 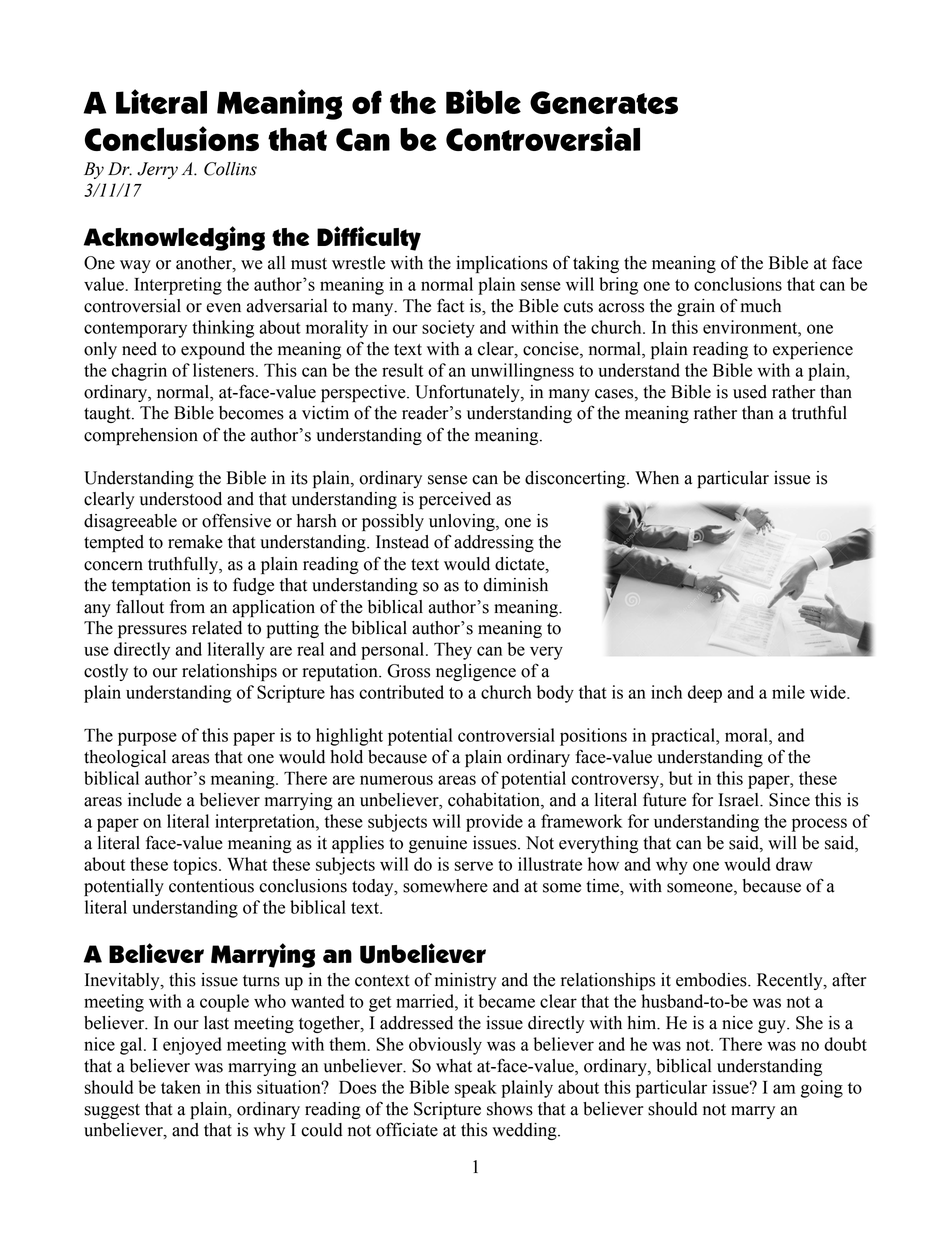 What do you see at coordinates (455, 500) in the document?
I see `perceived` at bounding box center [455, 500].
